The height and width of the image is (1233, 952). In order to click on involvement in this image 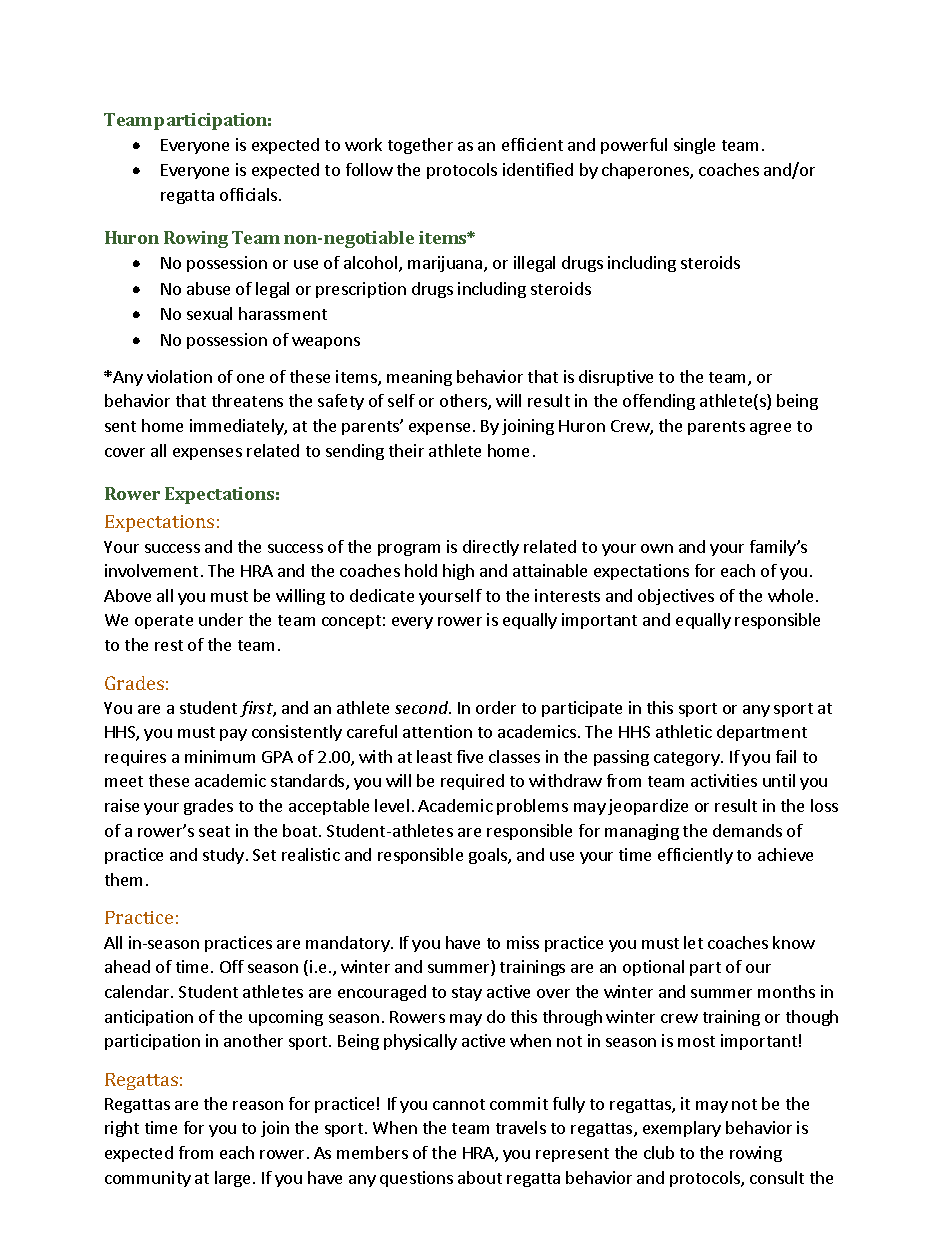, I will do `click(151, 570)`.
